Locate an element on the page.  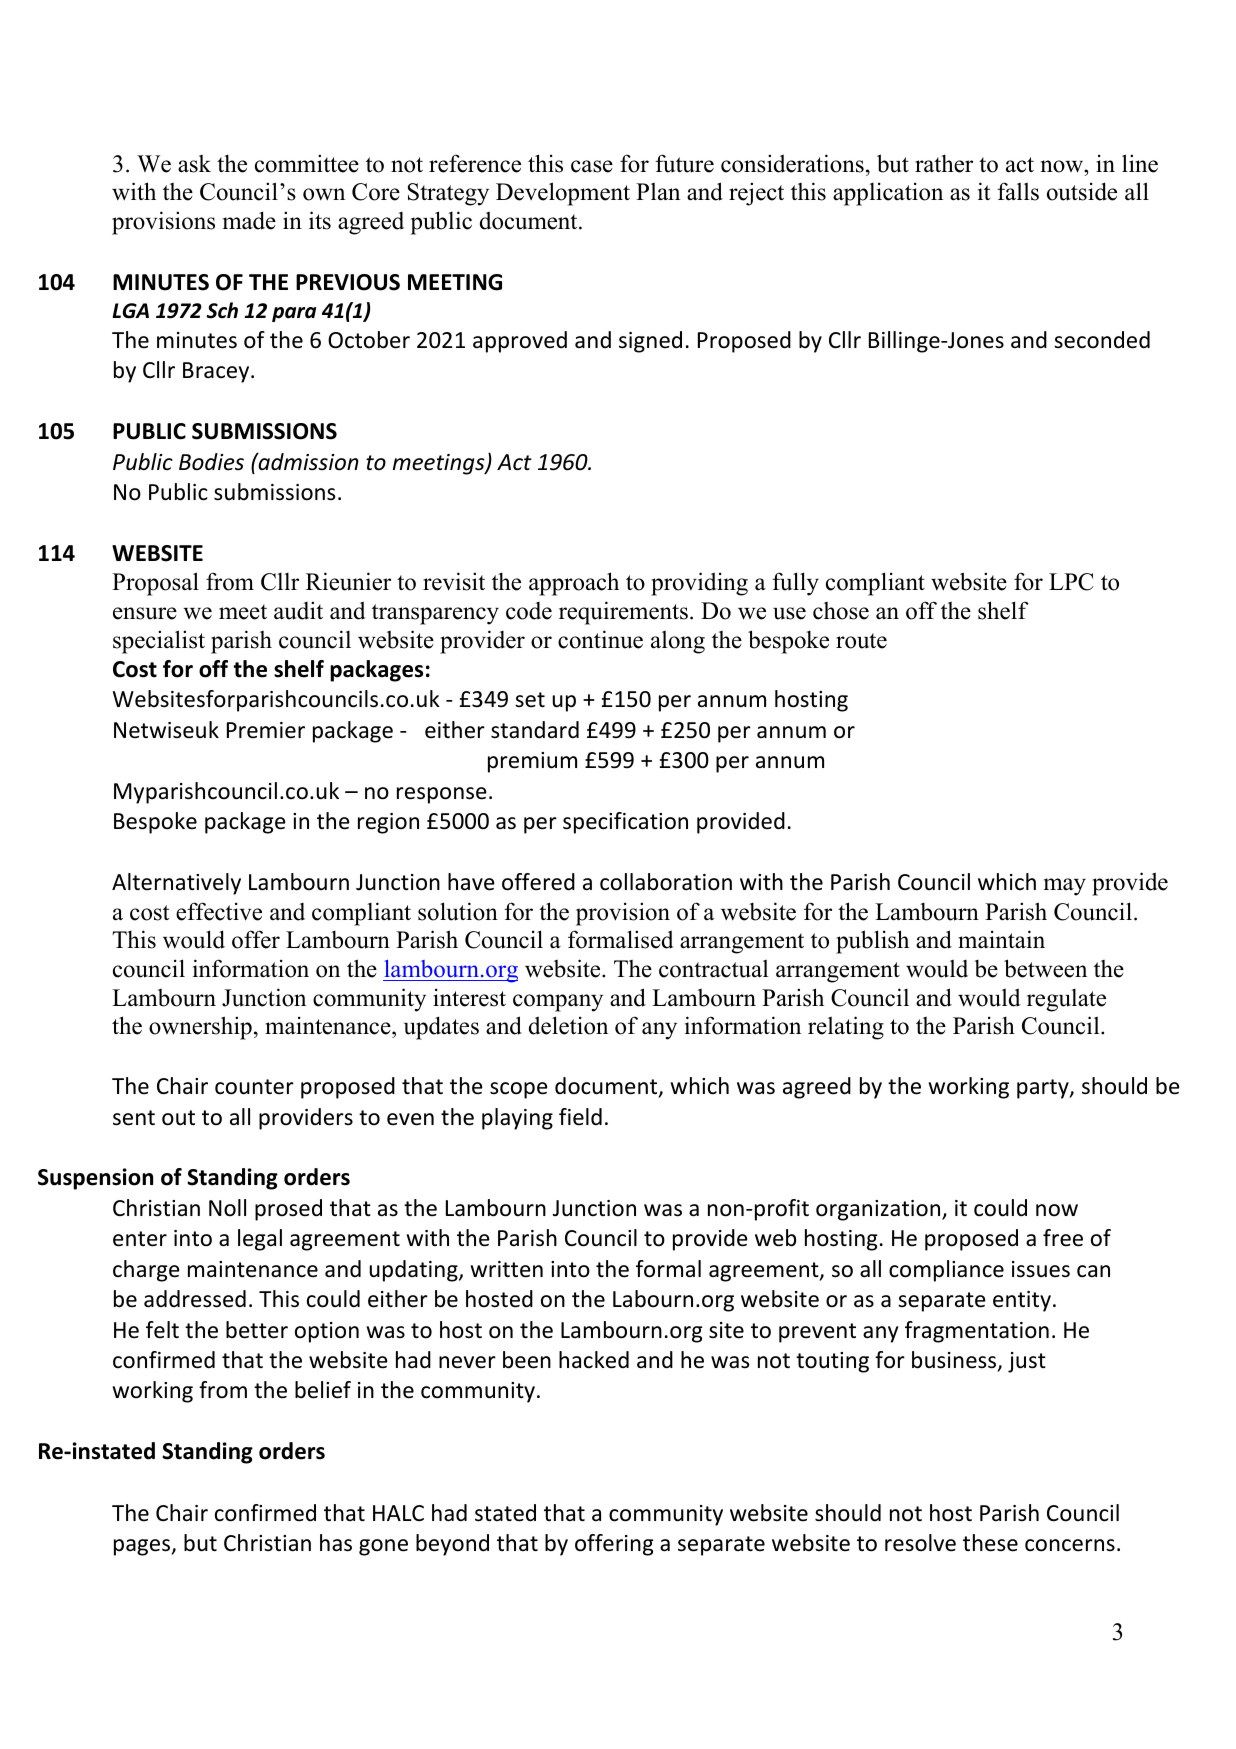
standard is located at coordinates (535, 730).
